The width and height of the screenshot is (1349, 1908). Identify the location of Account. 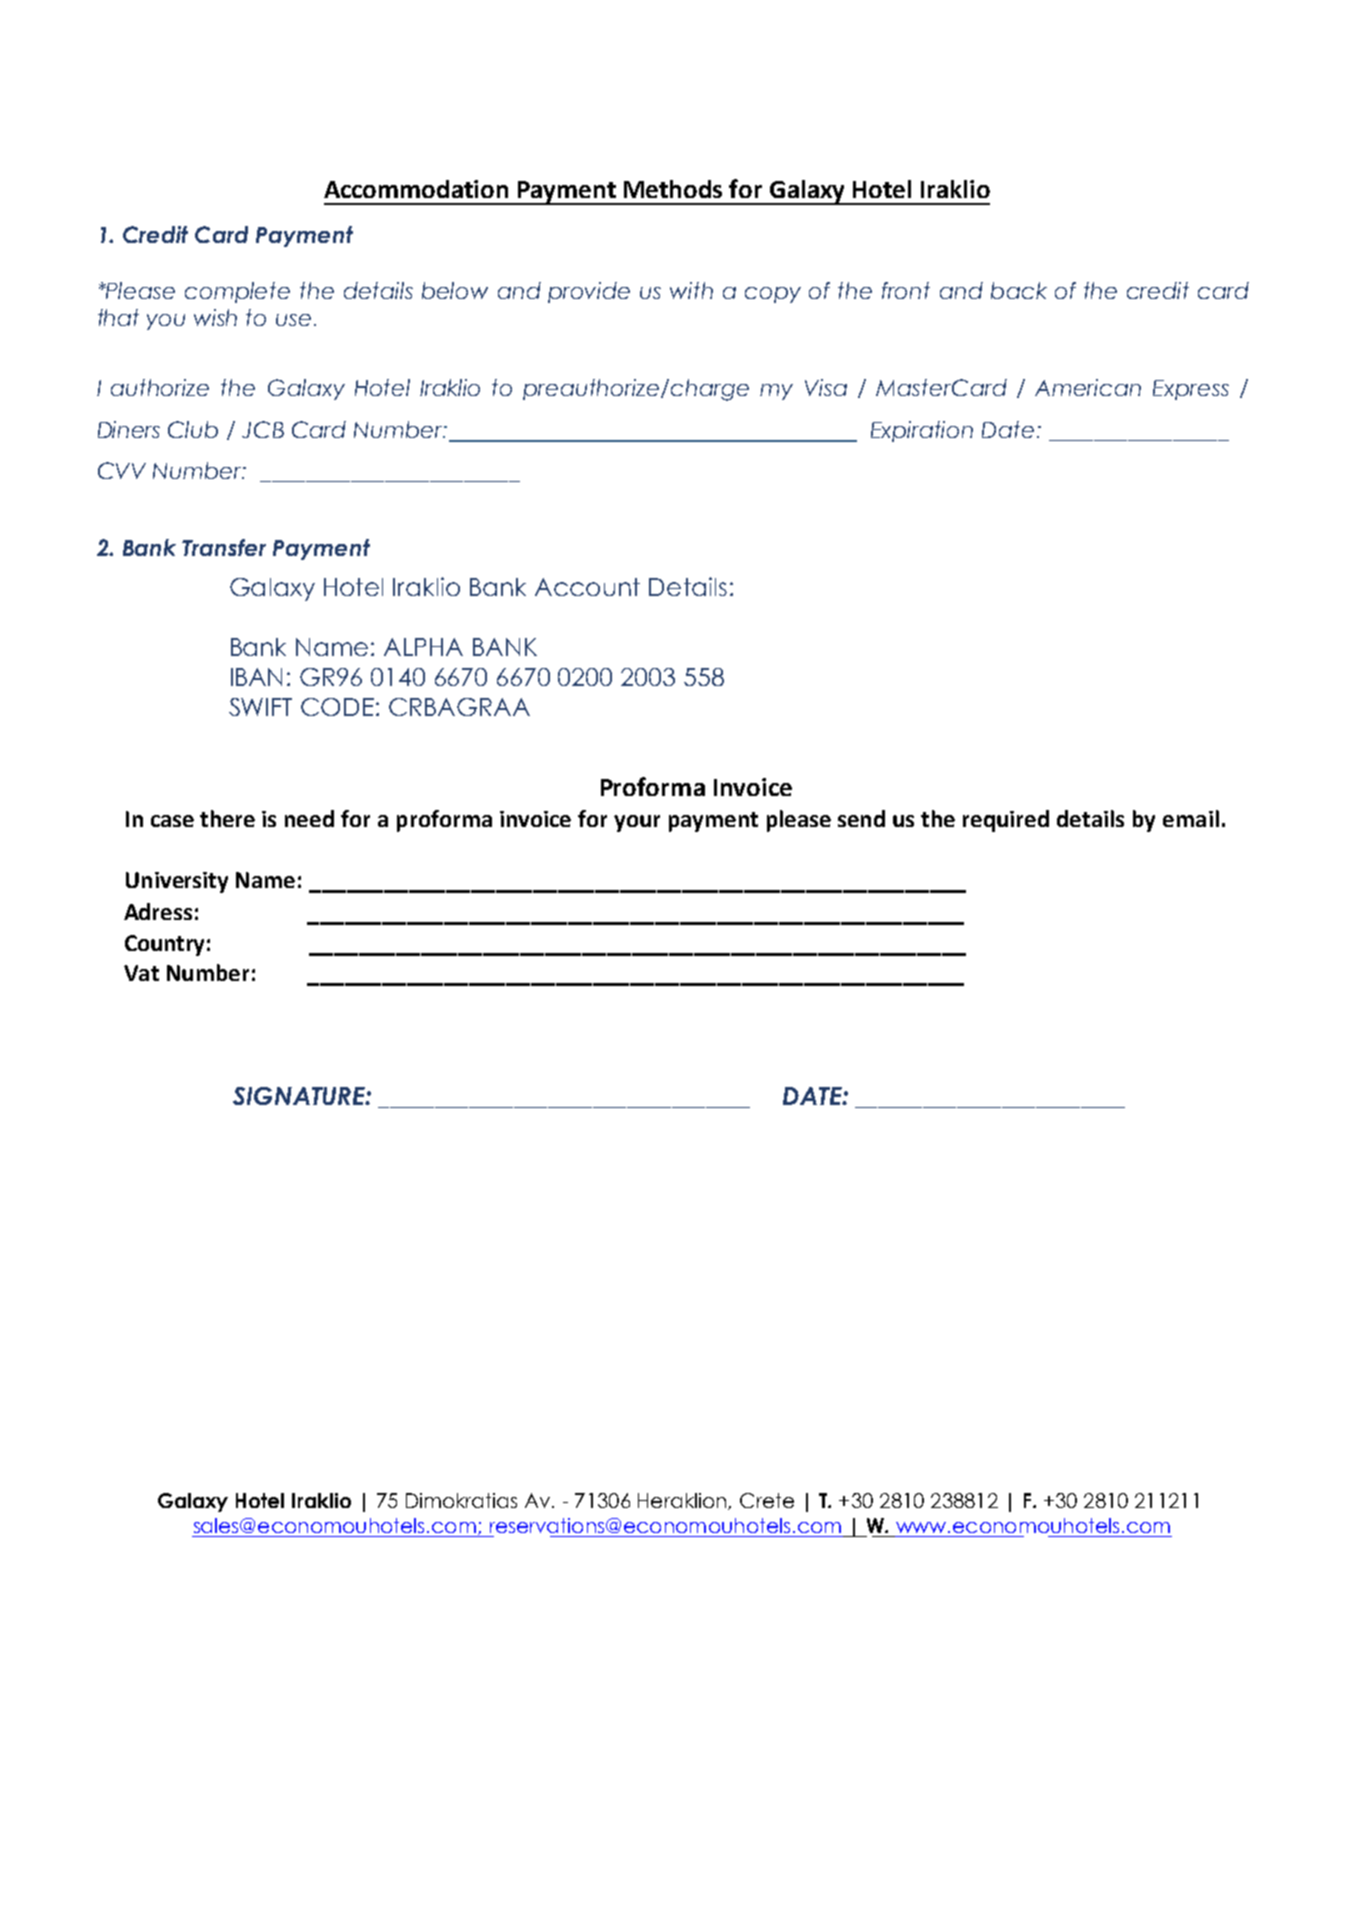
(587, 587).
